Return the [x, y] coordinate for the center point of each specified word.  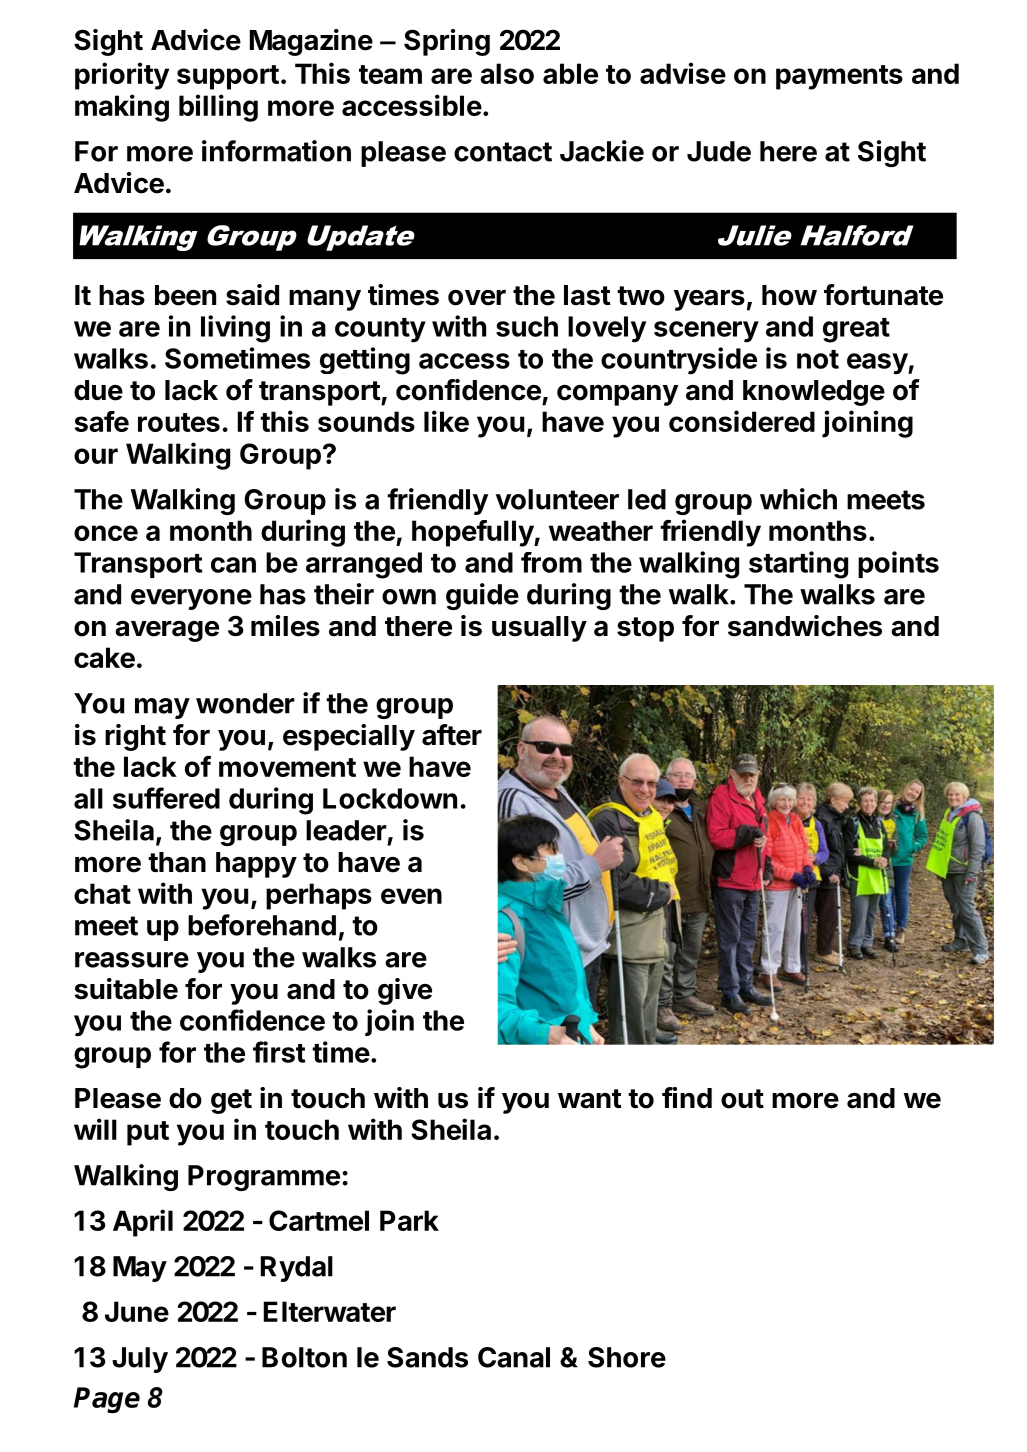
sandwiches [805, 626]
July [140, 1360]
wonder [245, 703]
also [507, 73]
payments [839, 77]
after [452, 735]
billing [218, 108]
